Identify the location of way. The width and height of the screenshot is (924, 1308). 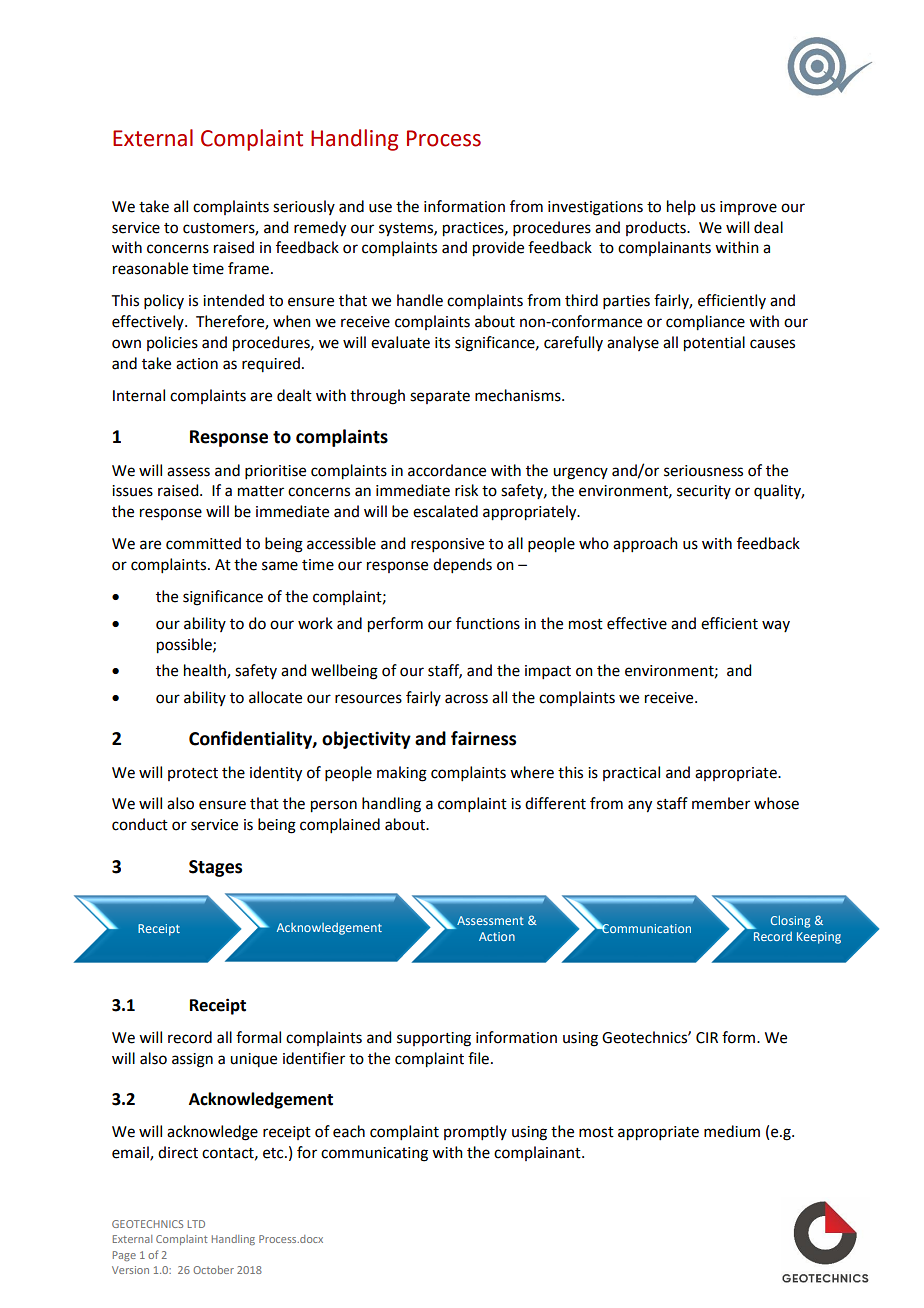
(776, 626).
